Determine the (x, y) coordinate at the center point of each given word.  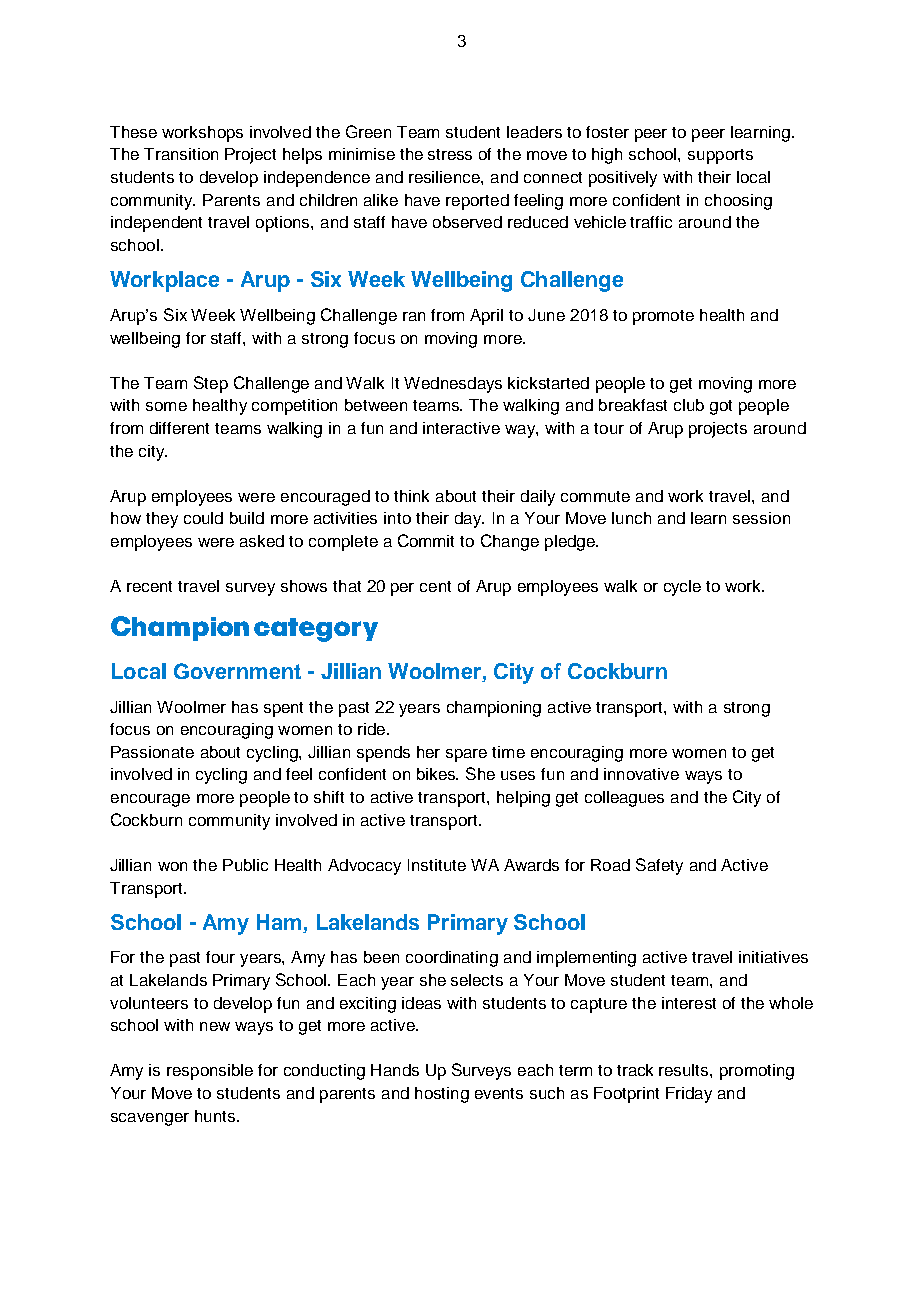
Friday (689, 1095)
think (411, 496)
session (761, 518)
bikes (437, 774)
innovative (641, 774)
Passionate (152, 752)
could (203, 518)
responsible (210, 1072)
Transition (181, 154)
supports (720, 156)
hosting (442, 1095)
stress (450, 154)
